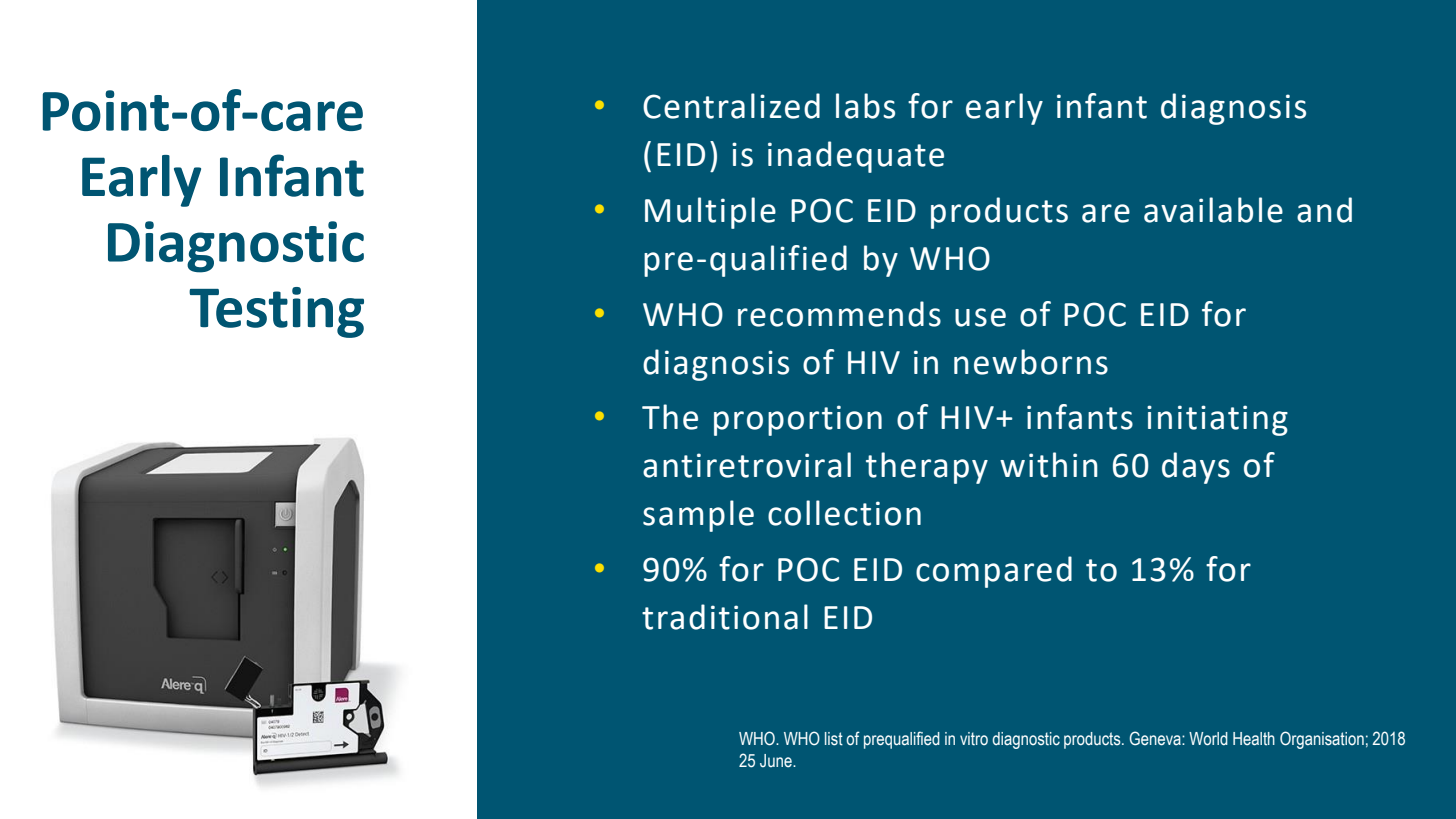  Describe the element at coordinates (980, 317) in the image. I see `use` at that location.
